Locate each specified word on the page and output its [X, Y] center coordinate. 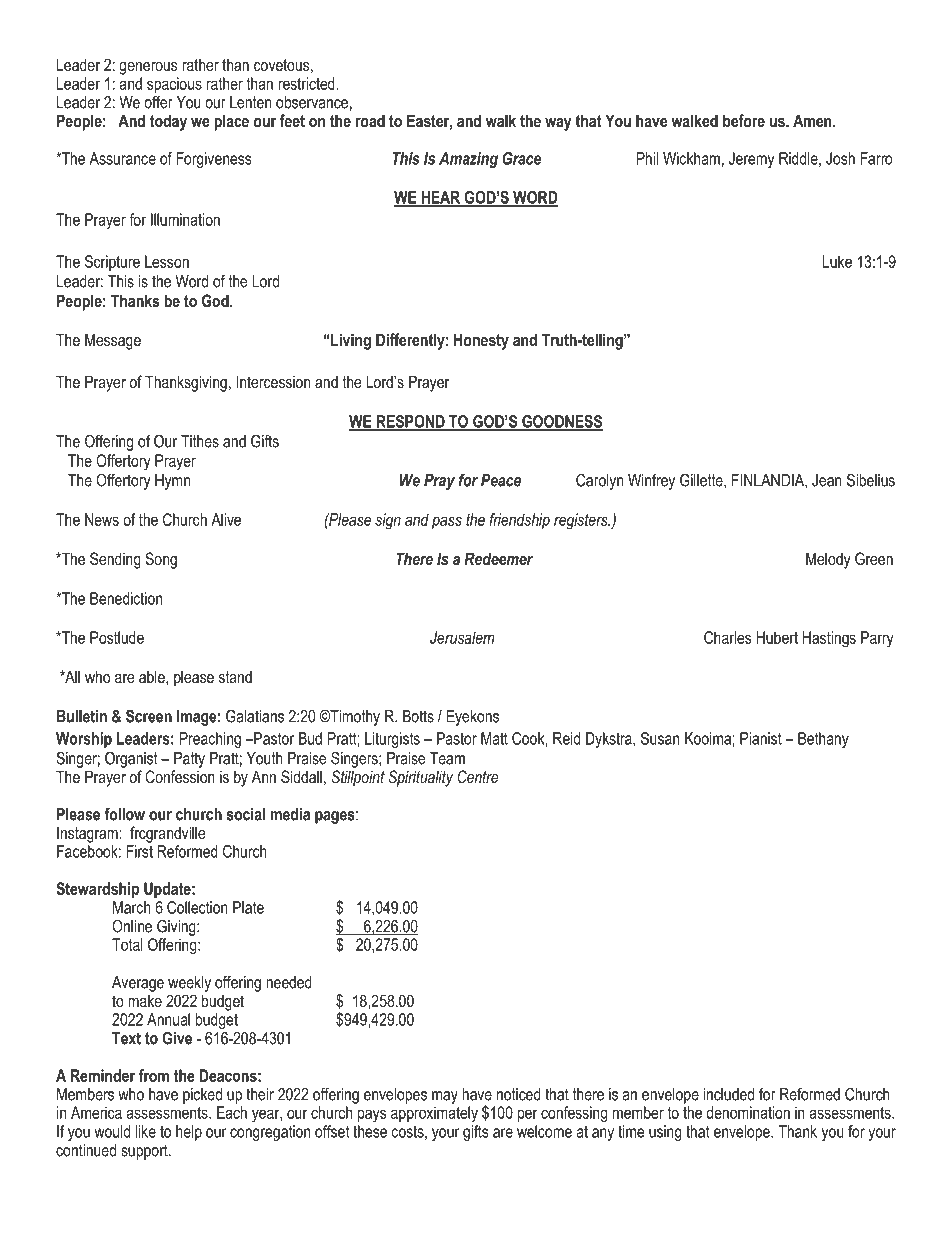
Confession [180, 776]
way [558, 124]
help [189, 1133]
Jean [827, 480]
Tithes [200, 441]
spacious [174, 86]
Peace [501, 480]
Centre [478, 776]
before [744, 120]
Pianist [761, 738]
